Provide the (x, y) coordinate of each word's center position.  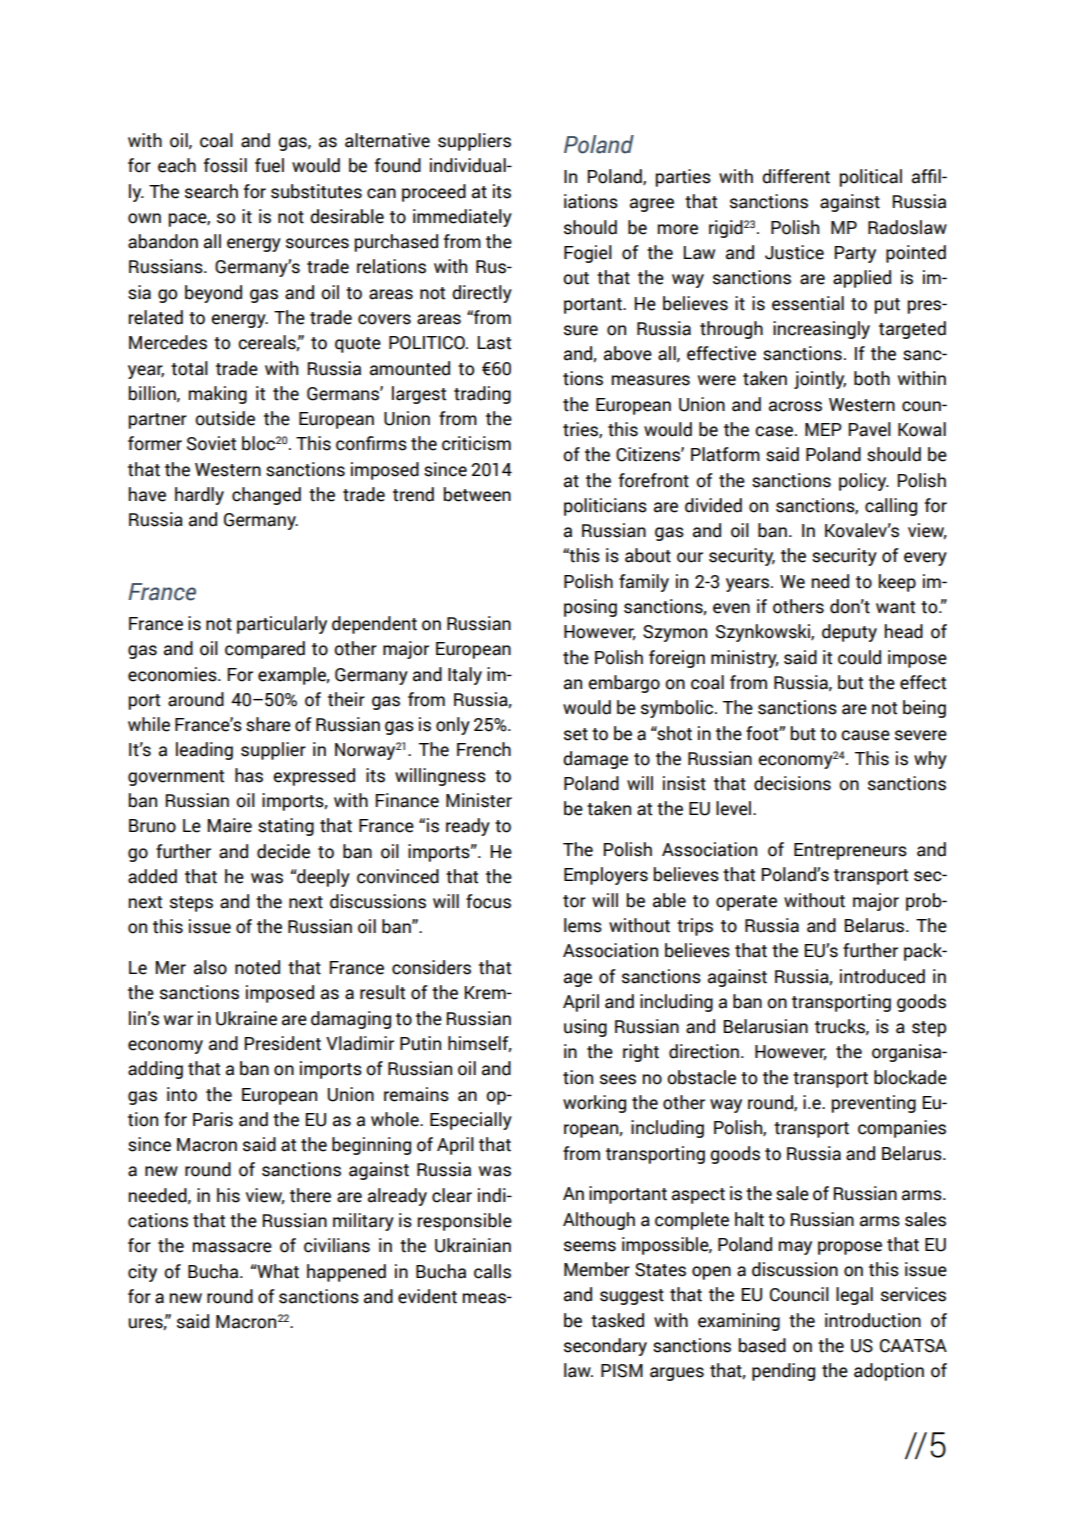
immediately (462, 218)
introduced (882, 976)
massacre (232, 1247)
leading (204, 751)
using (585, 1028)
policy (864, 482)
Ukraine (246, 1018)
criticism (476, 443)
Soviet (211, 443)
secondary (605, 1347)
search (211, 191)
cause (865, 735)
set (576, 734)
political (871, 178)
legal (854, 1296)
